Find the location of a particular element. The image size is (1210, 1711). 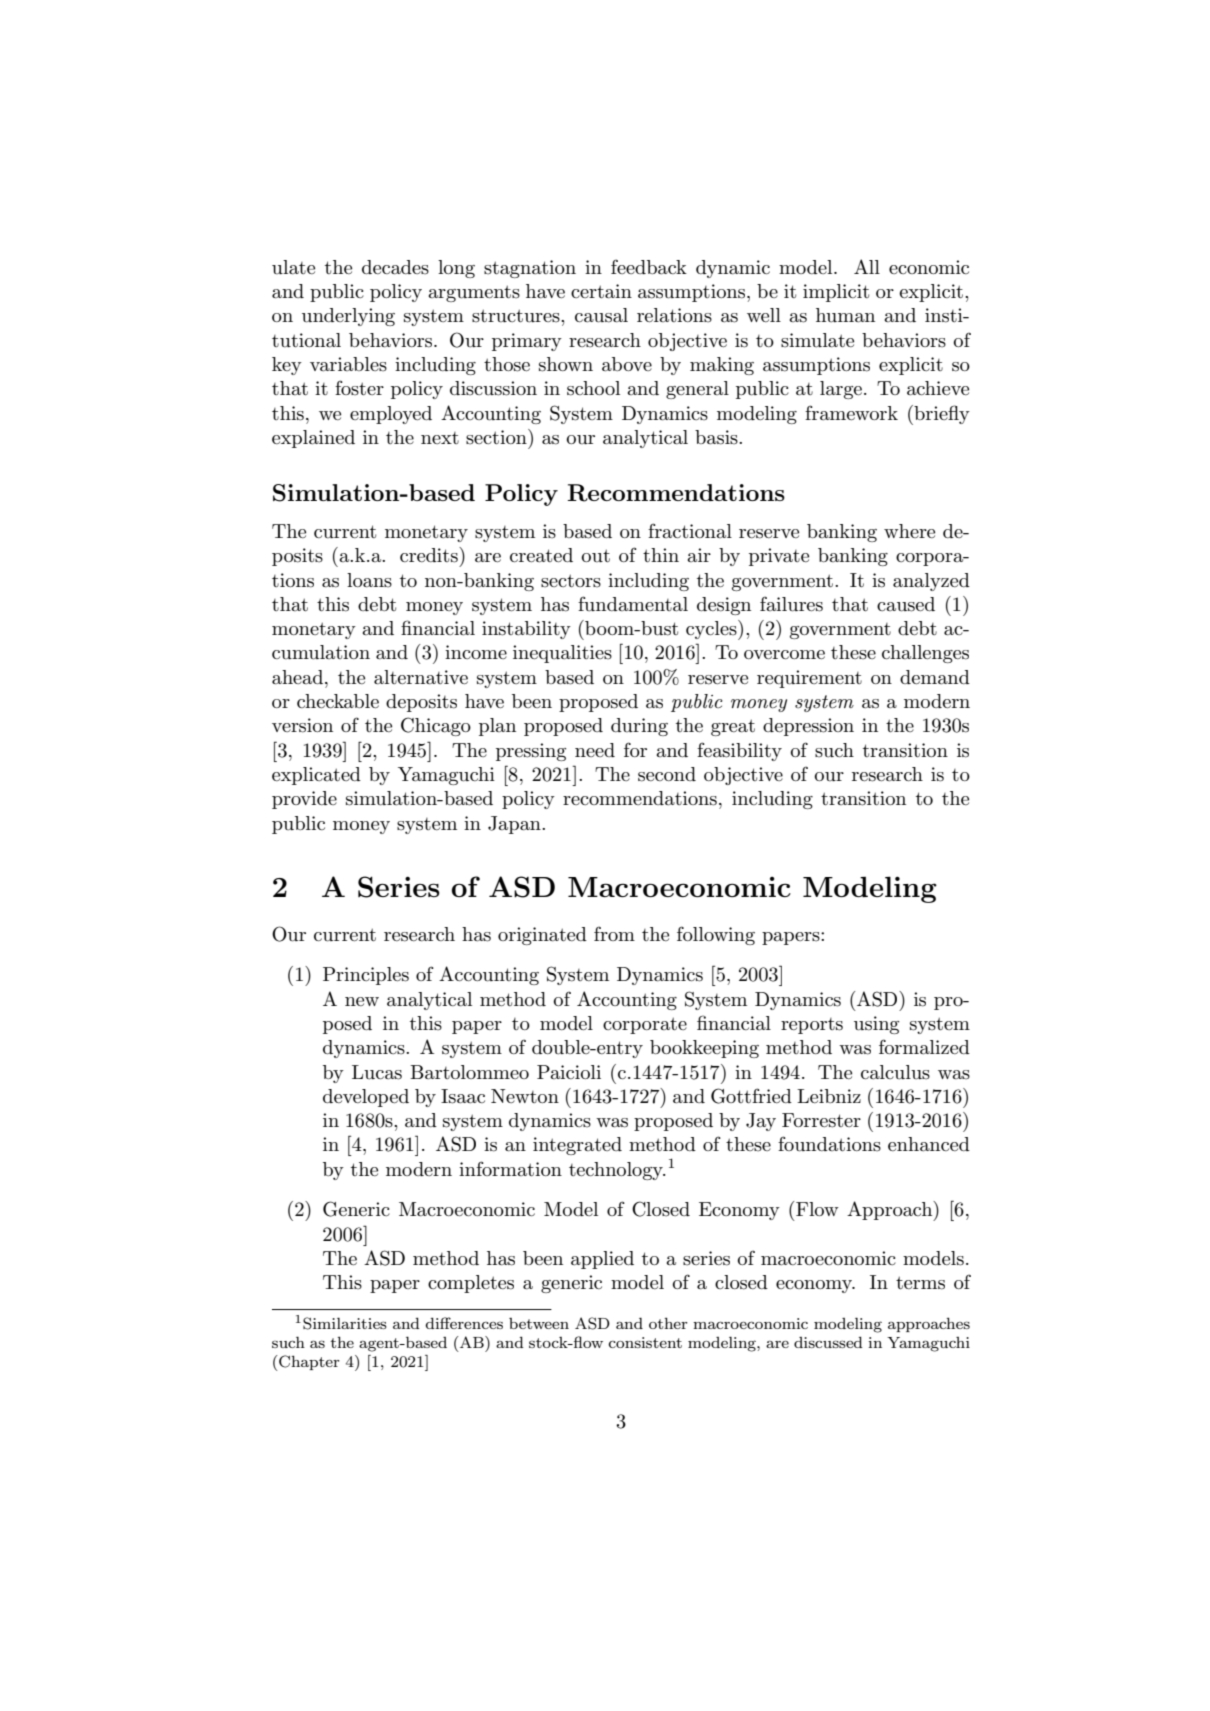

consistent is located at coordinates (645, 1342).
